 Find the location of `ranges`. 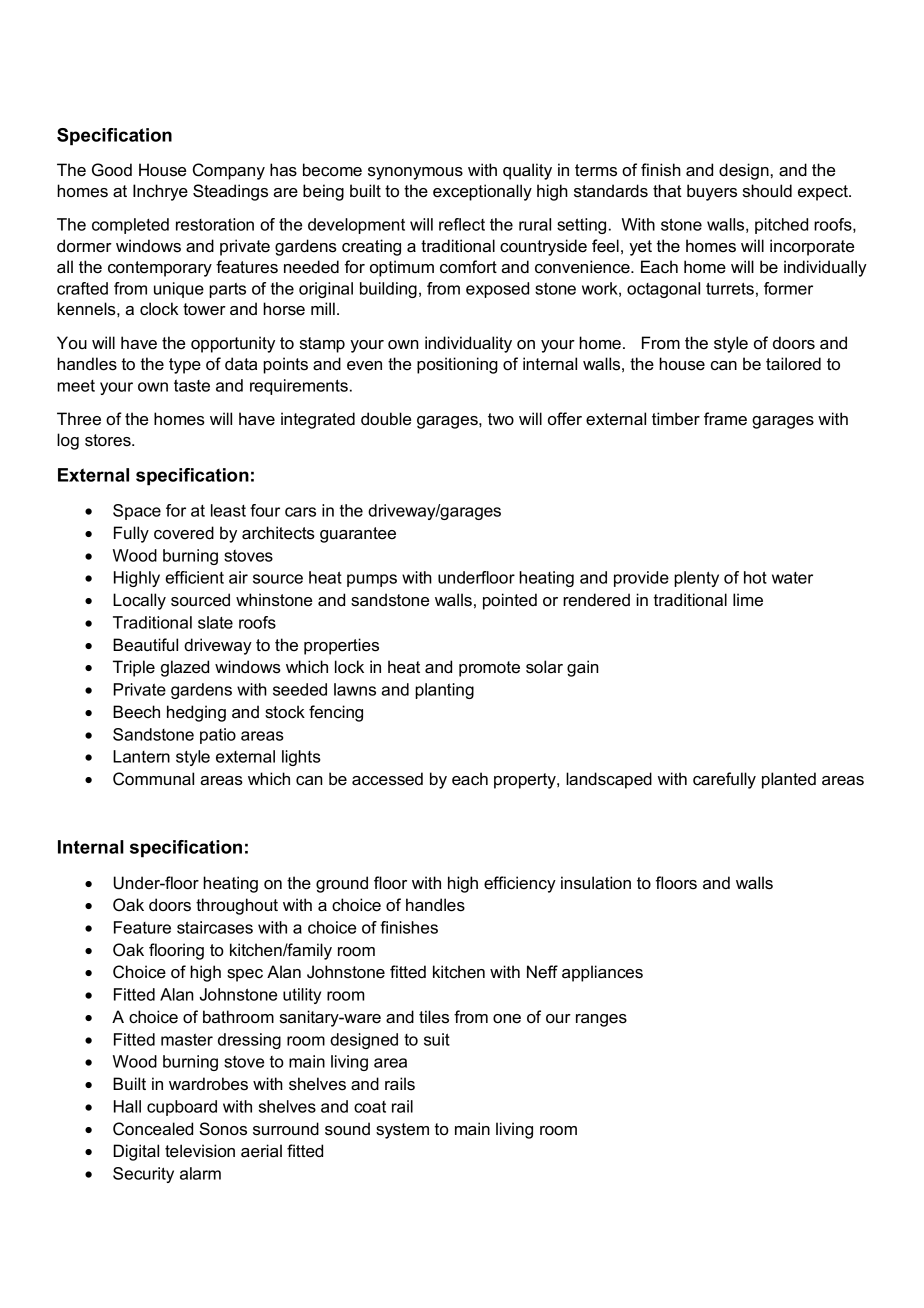

ranges is located at coordinates (601, 1020).
